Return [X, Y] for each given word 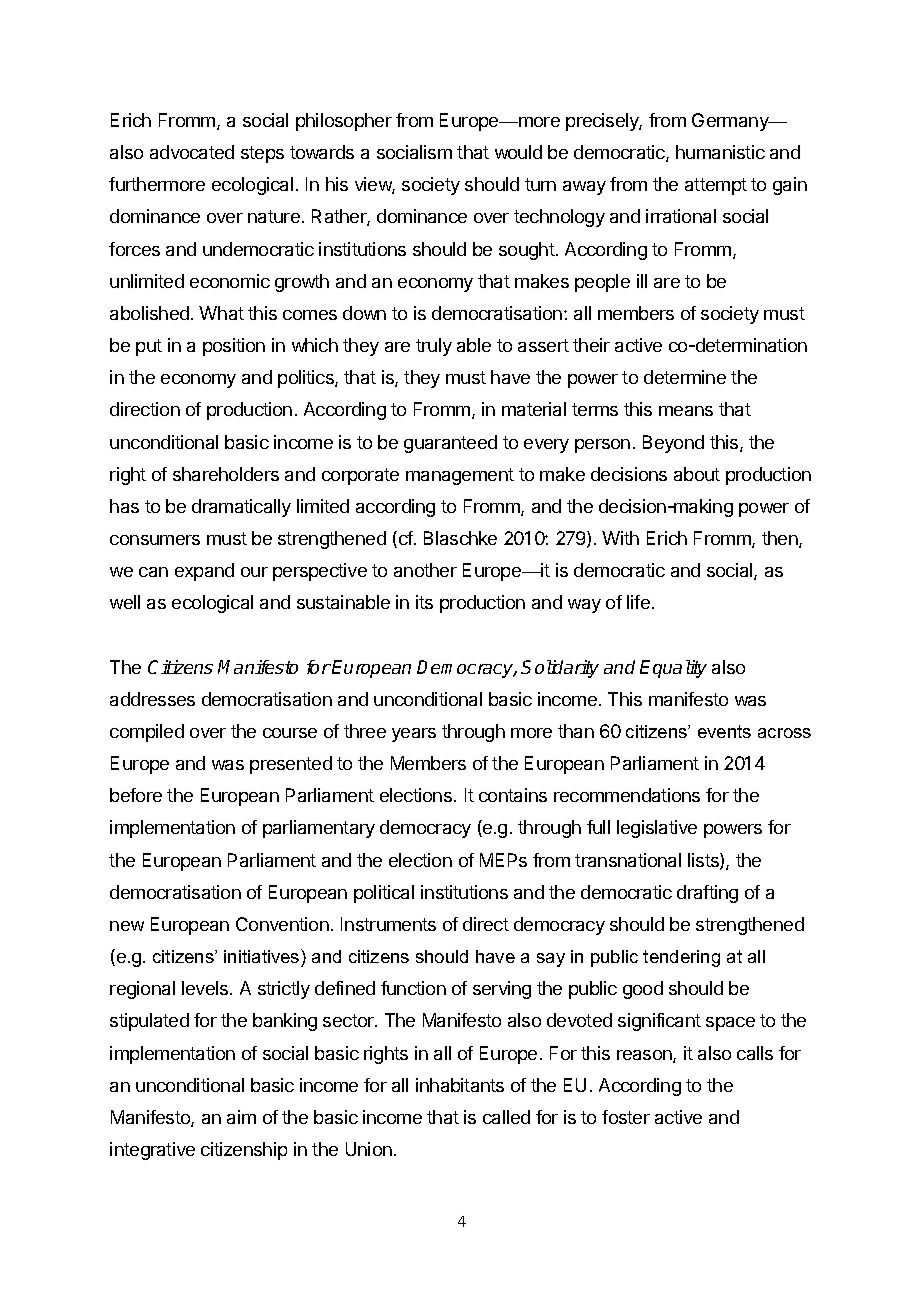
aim [241, 1117]
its [424, 602]
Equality [673, 669]
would [518, 152]
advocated [192, 152]
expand [204, 572]
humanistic [720, 152]
